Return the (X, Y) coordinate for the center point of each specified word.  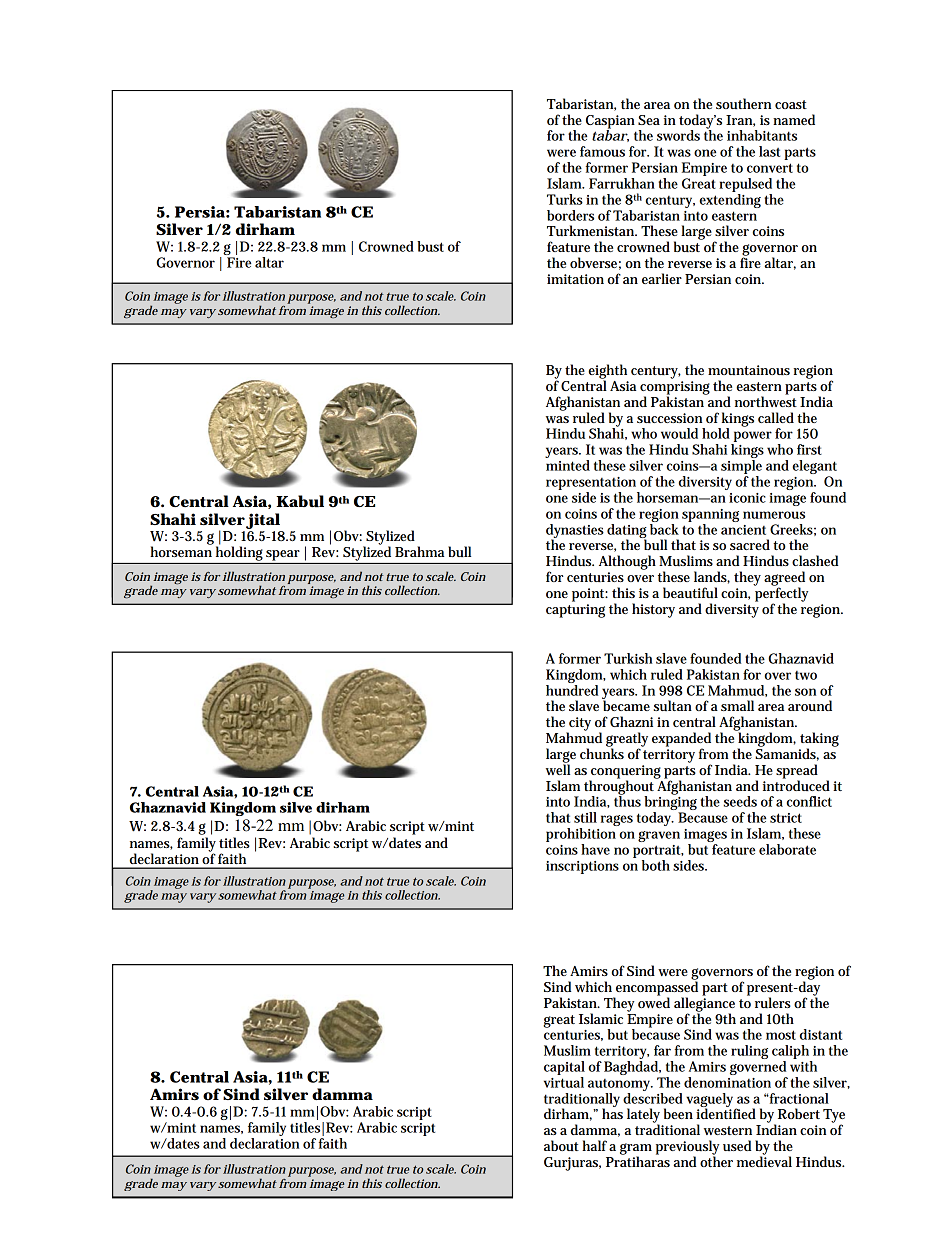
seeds (740, 801)
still (585, 817)
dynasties (575, 532)
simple (741, 467)
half (594, 1145)
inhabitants (762, 135)
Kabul (300, 501)
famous (602, 151)
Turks (565, 199)
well (558, 768)
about (561, 1145)
